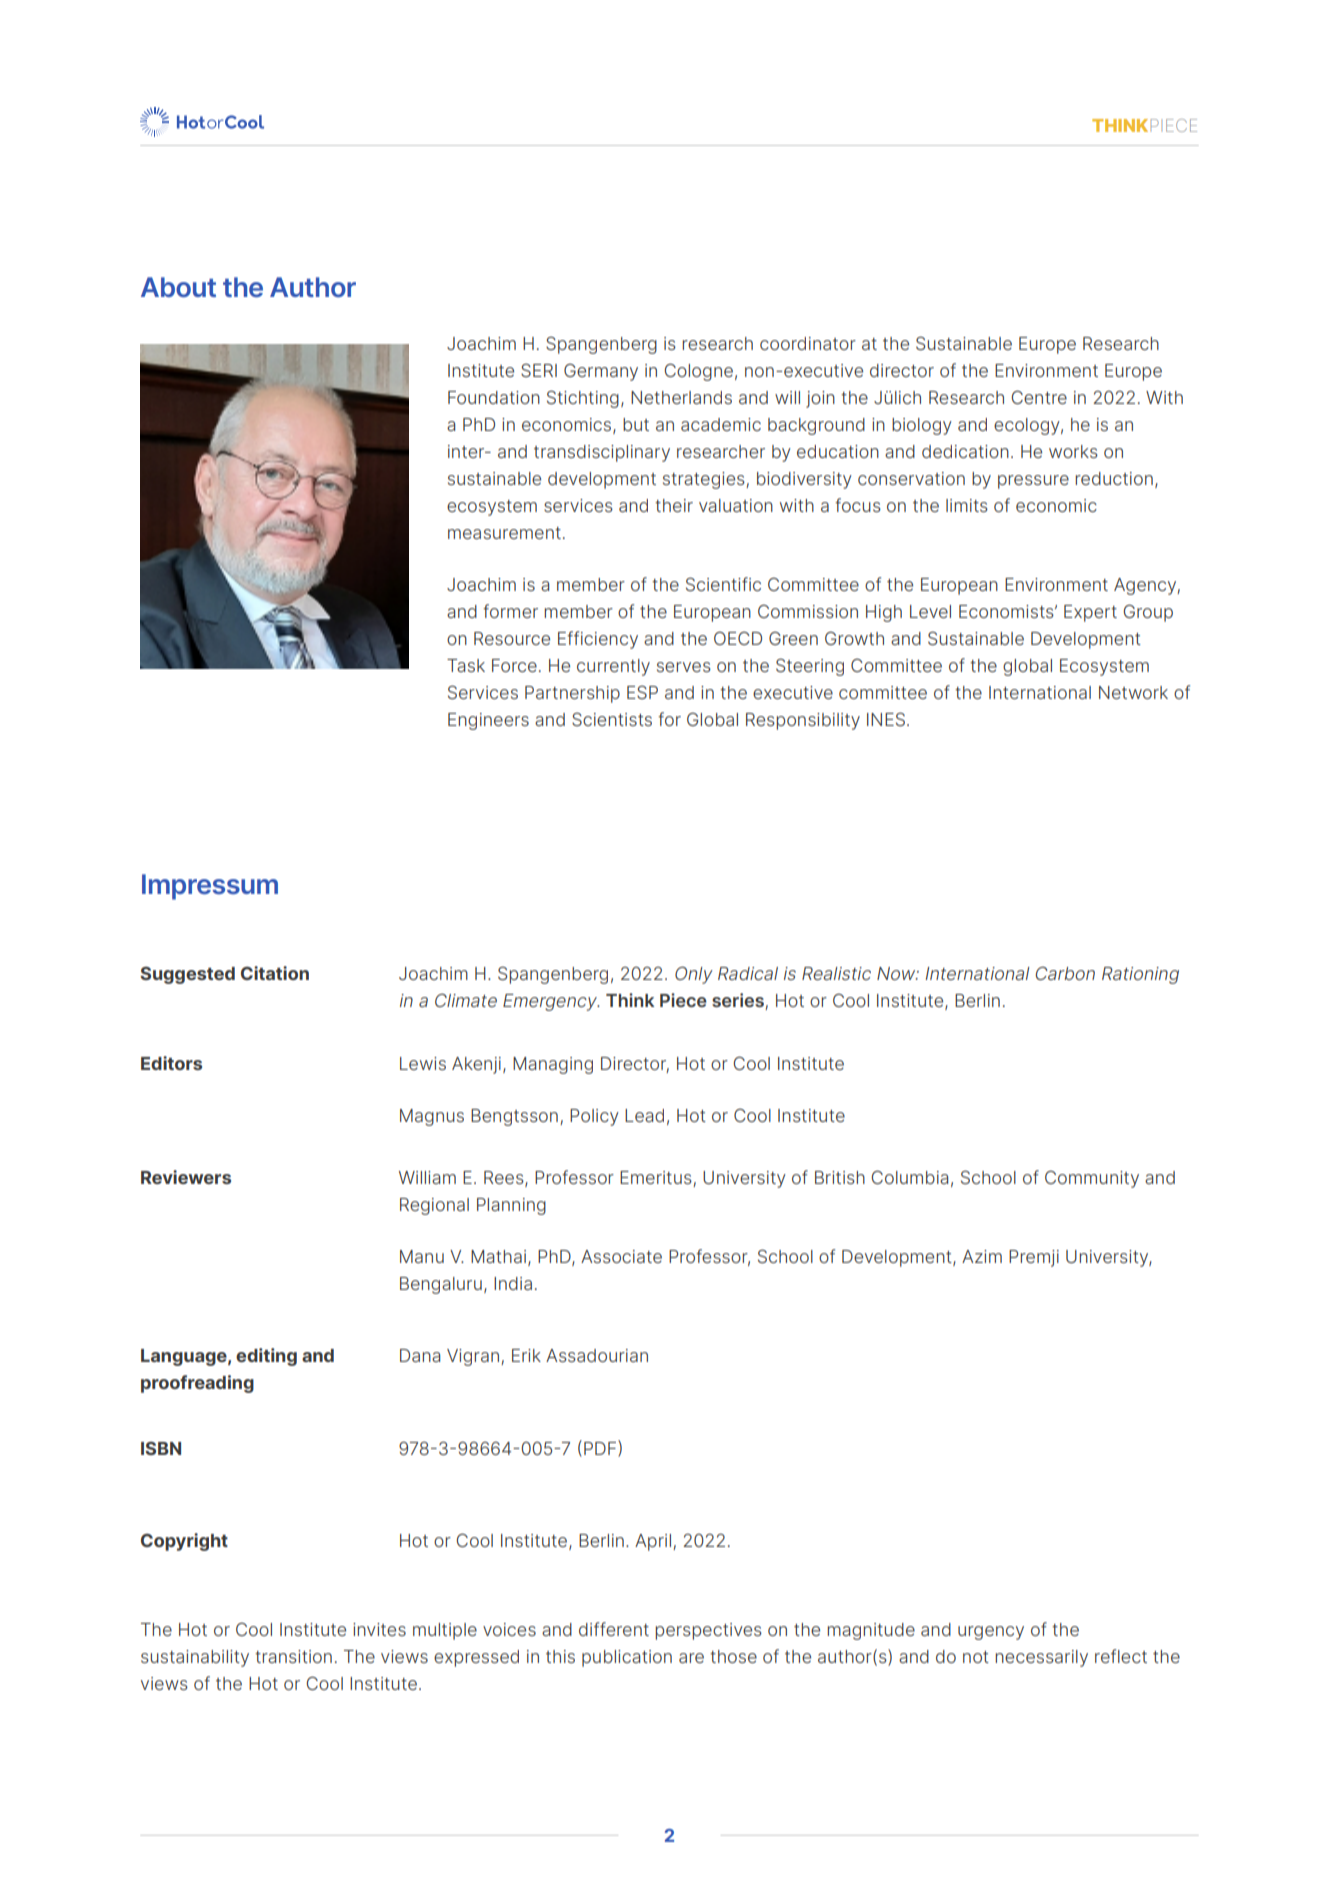 This screenshot has height=1894, width=1339. Describe the element at coordinates (553, 1065) in the screenshot. I see `Managing` at that location.
